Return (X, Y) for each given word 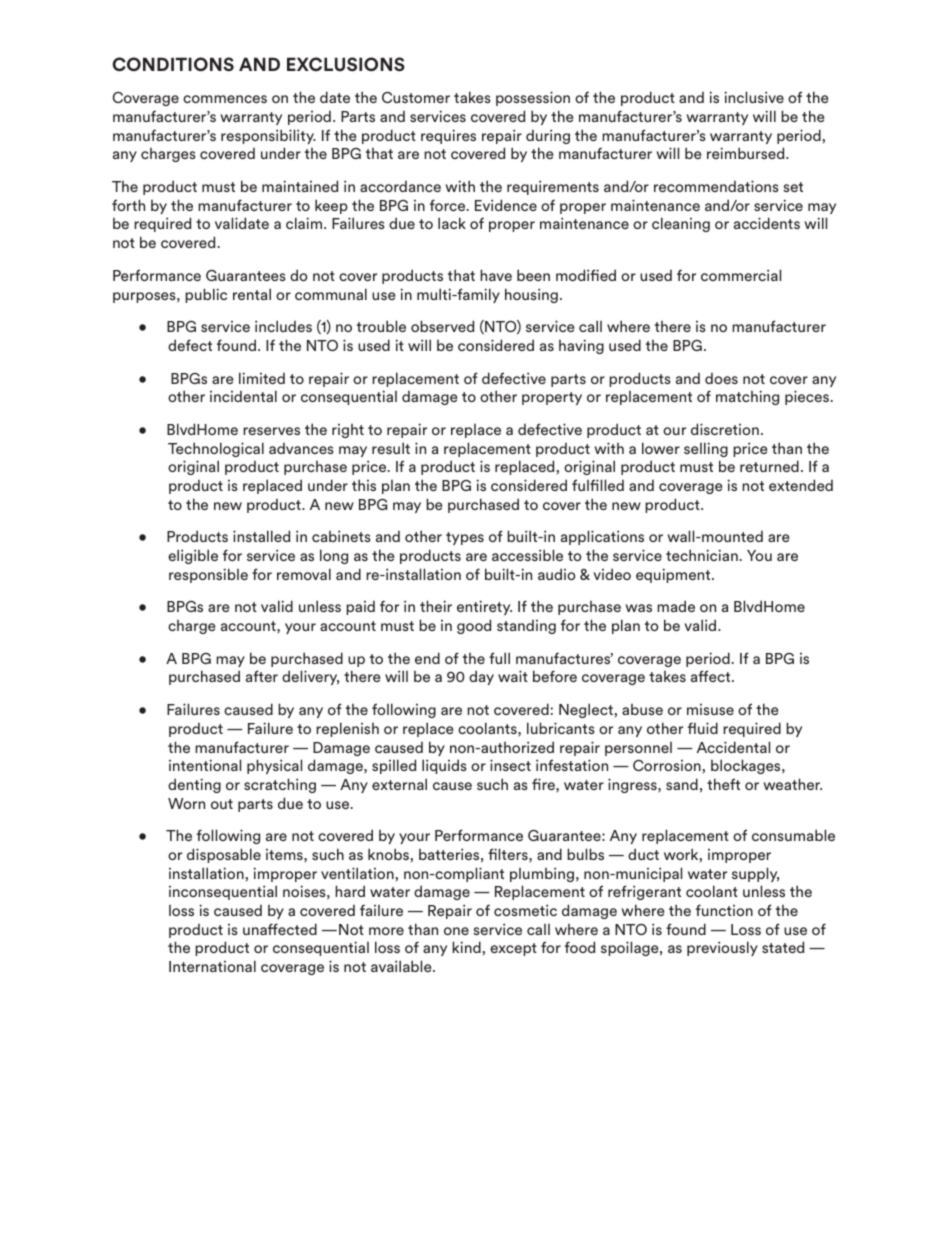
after (262, 676)
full (499, 658)
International (212, 966)
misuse (710, 709)
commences (225, 99)
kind (466, 947)
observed (442, 326)
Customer (416, 97)
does (721, 378)
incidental (243, 396)
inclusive (754, 97)
